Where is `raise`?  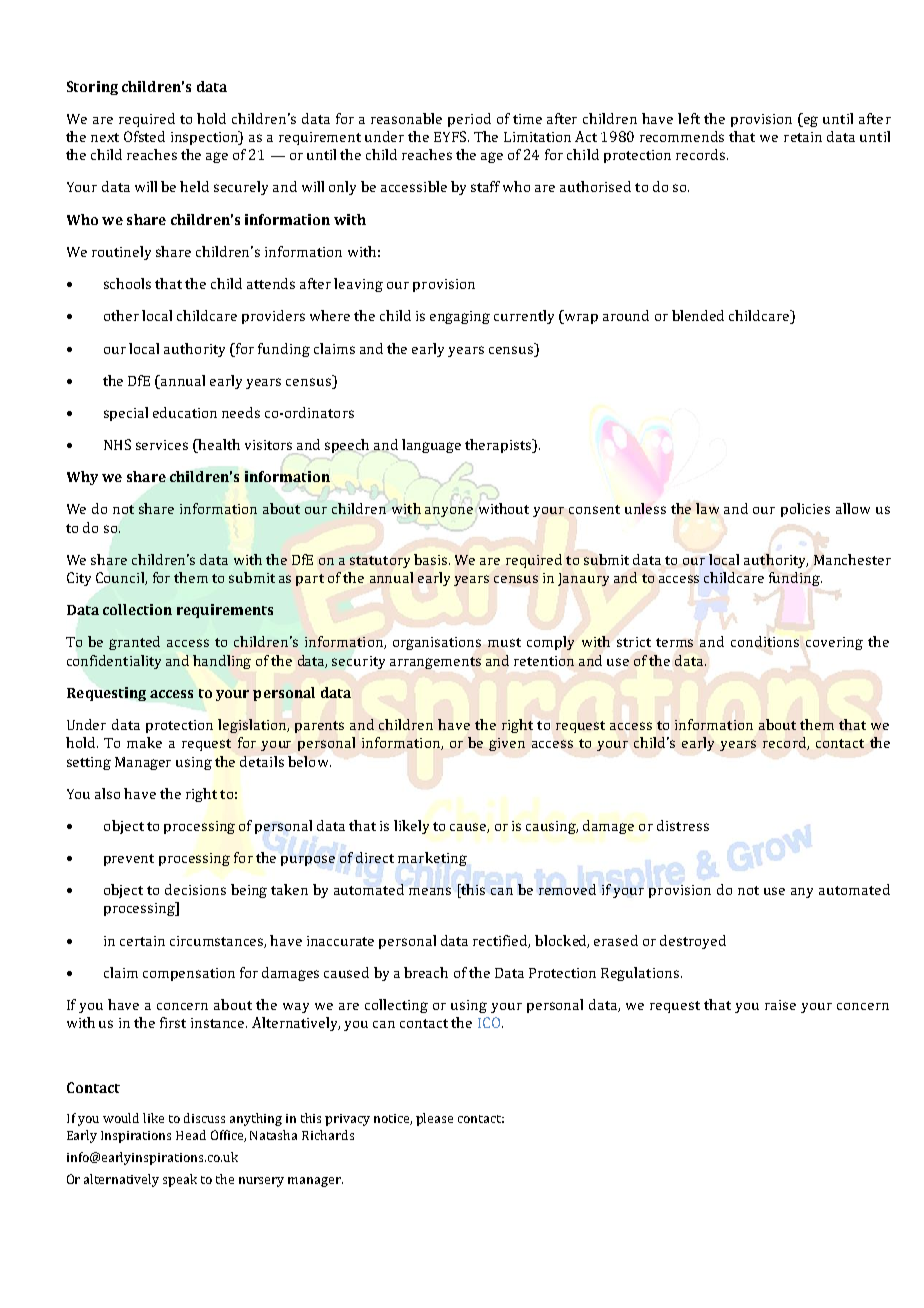
raise is located at coordinates (780, 1005).
